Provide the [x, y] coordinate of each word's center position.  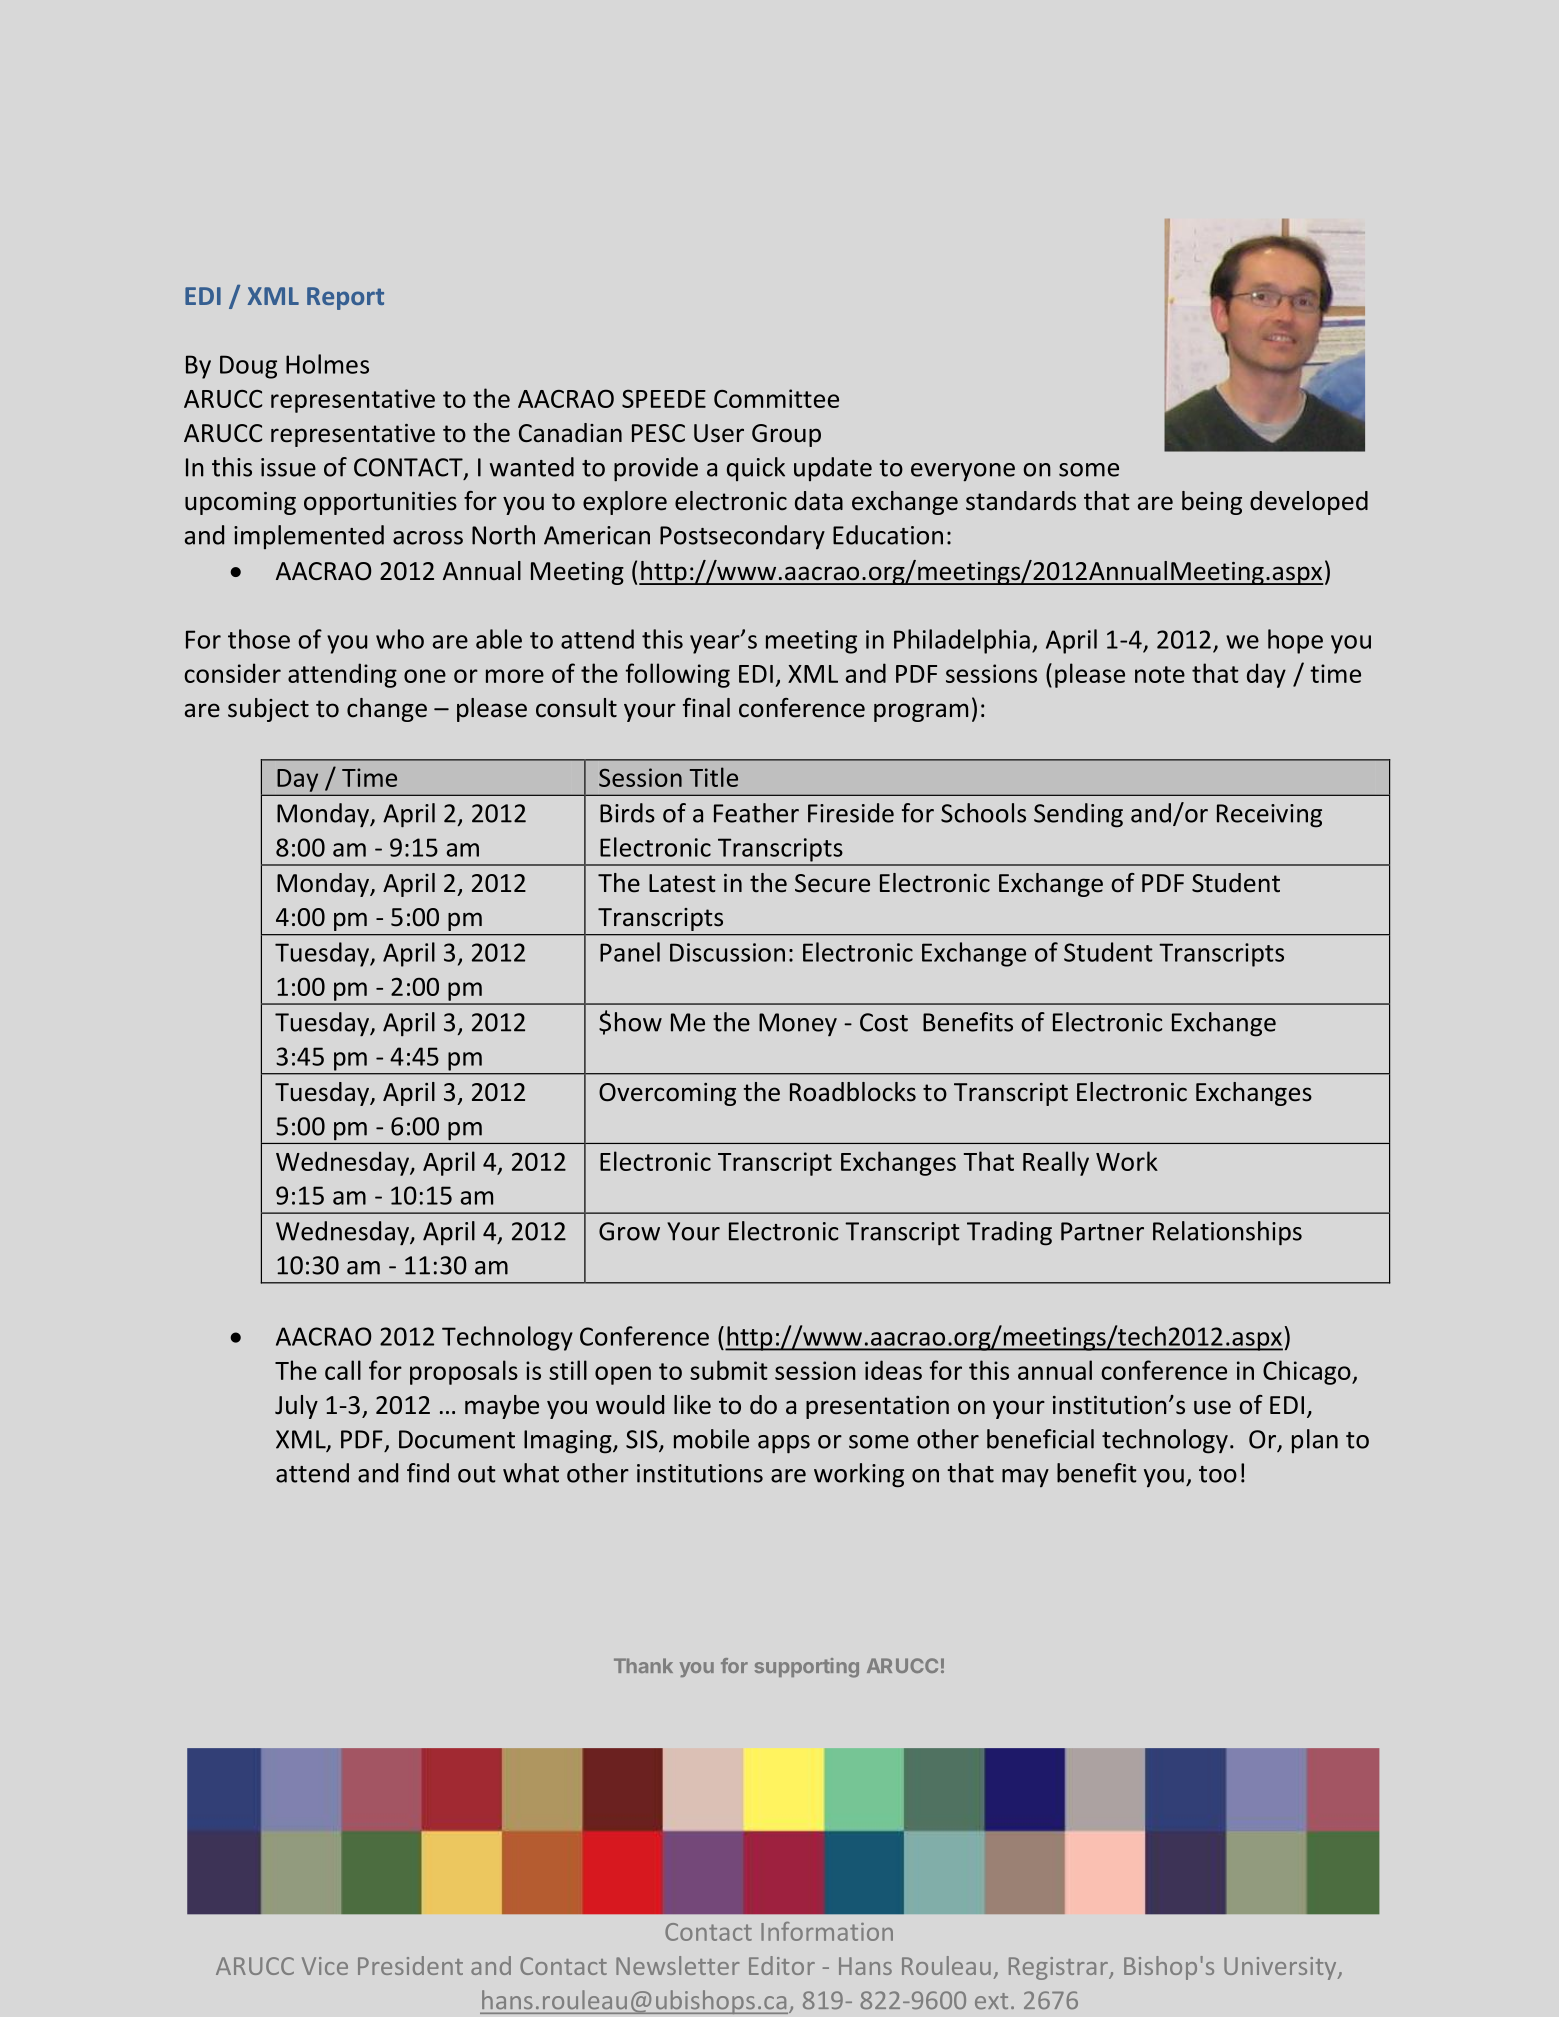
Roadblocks [853, 1092]
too [1218, 1474]
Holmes [327, 364]
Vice [325, 1966]
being [1212, 503]
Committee [776, 398]
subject [268, 710]
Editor [782, 1965]
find [428, 1473]
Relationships [1227, 1233]
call [343, 1370]
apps [784, 1444]
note [1160, 674]
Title [714, 777]
